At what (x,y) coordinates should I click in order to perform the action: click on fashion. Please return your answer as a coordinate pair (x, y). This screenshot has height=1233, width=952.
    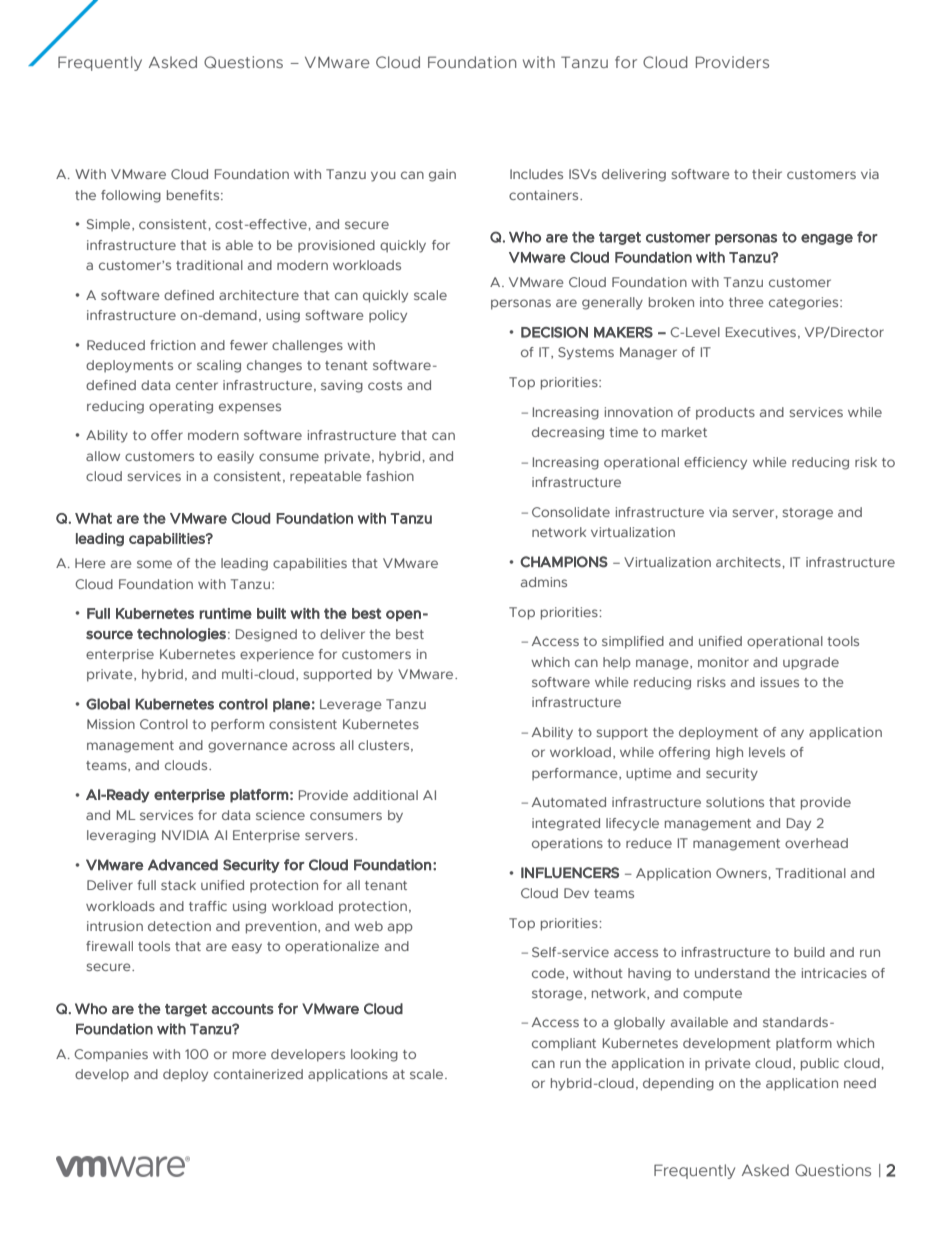
    Looking at the image, I should click on (390, 476).
